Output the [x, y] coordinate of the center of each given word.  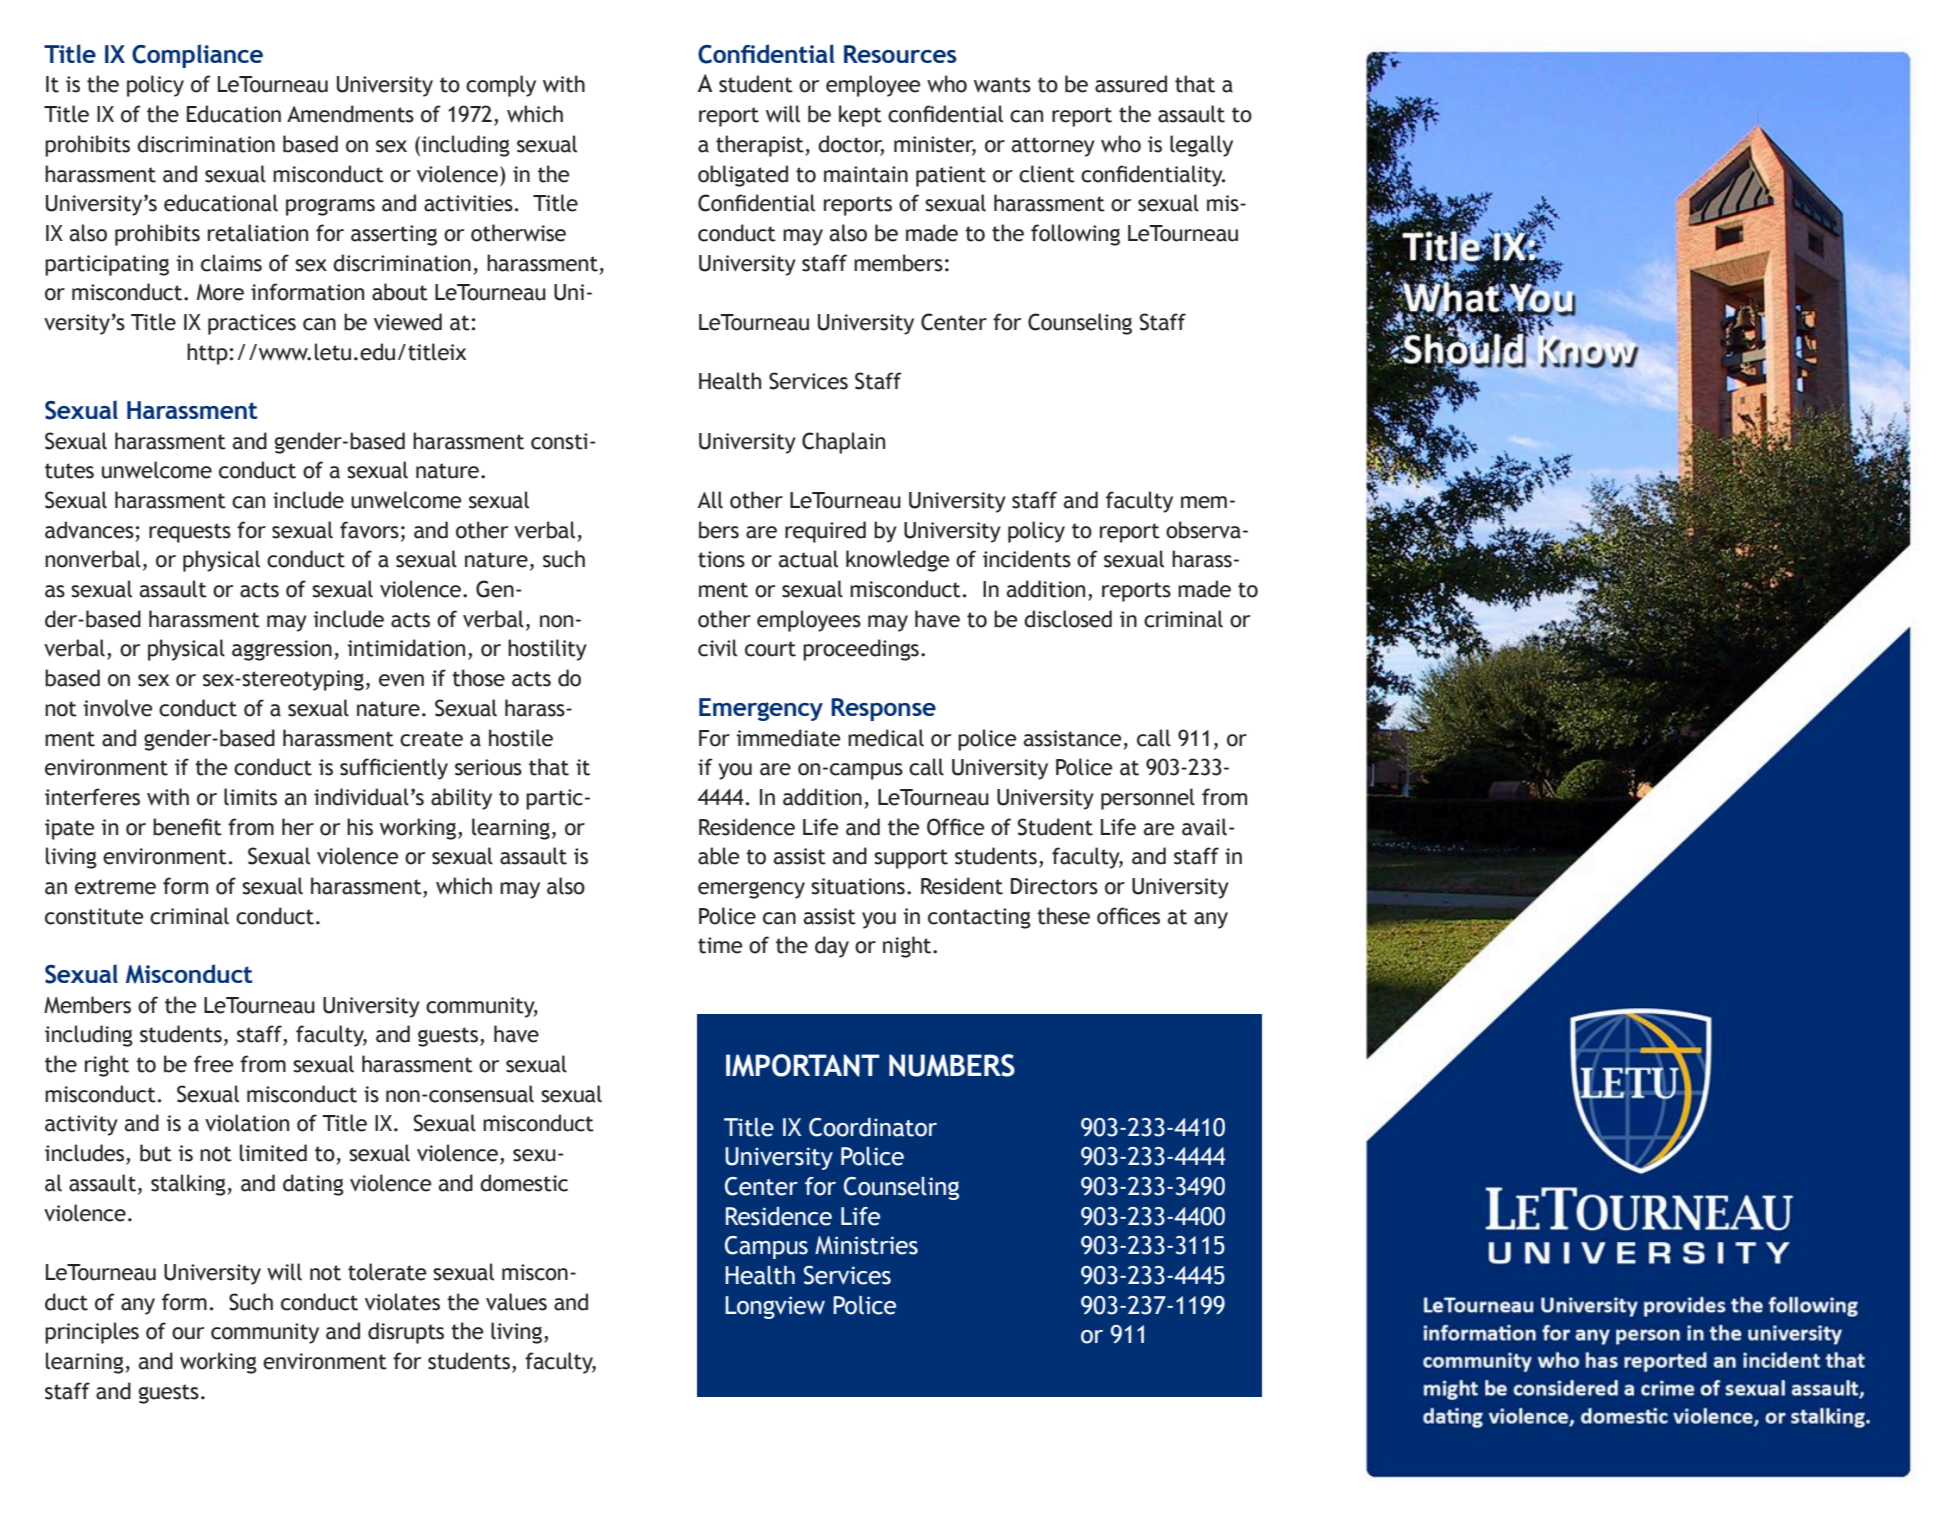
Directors [1054, 886]
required [825, 532]
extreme [115, 887]
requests [190, 533]
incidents [1027, 559]
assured [1131, 84]
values [516, 1302]
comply [501, 86]
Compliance [197, 56]
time [720, 945]
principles [92, 1333]
